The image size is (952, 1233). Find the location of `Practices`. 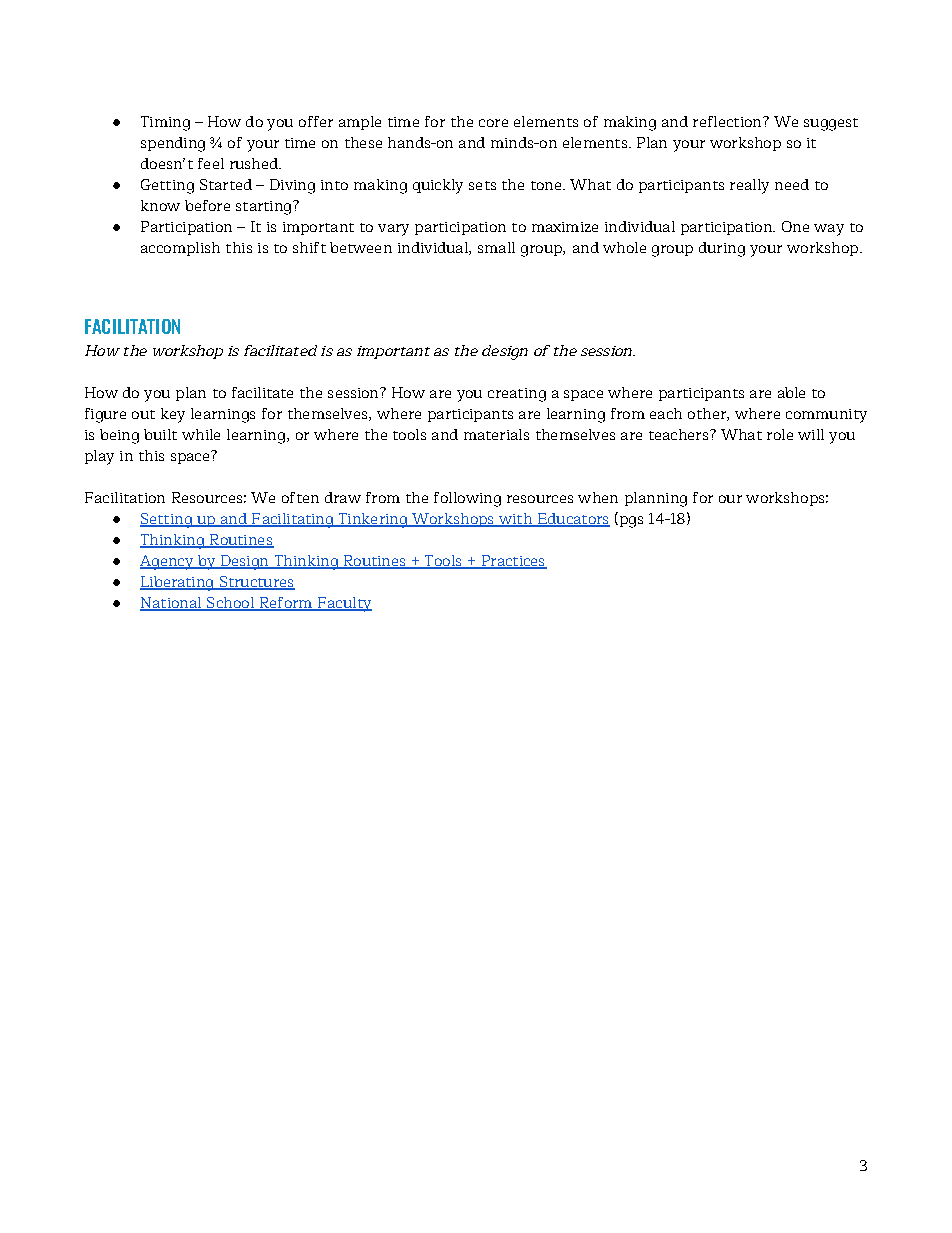

Practices is located at coordinates (513, 562).
